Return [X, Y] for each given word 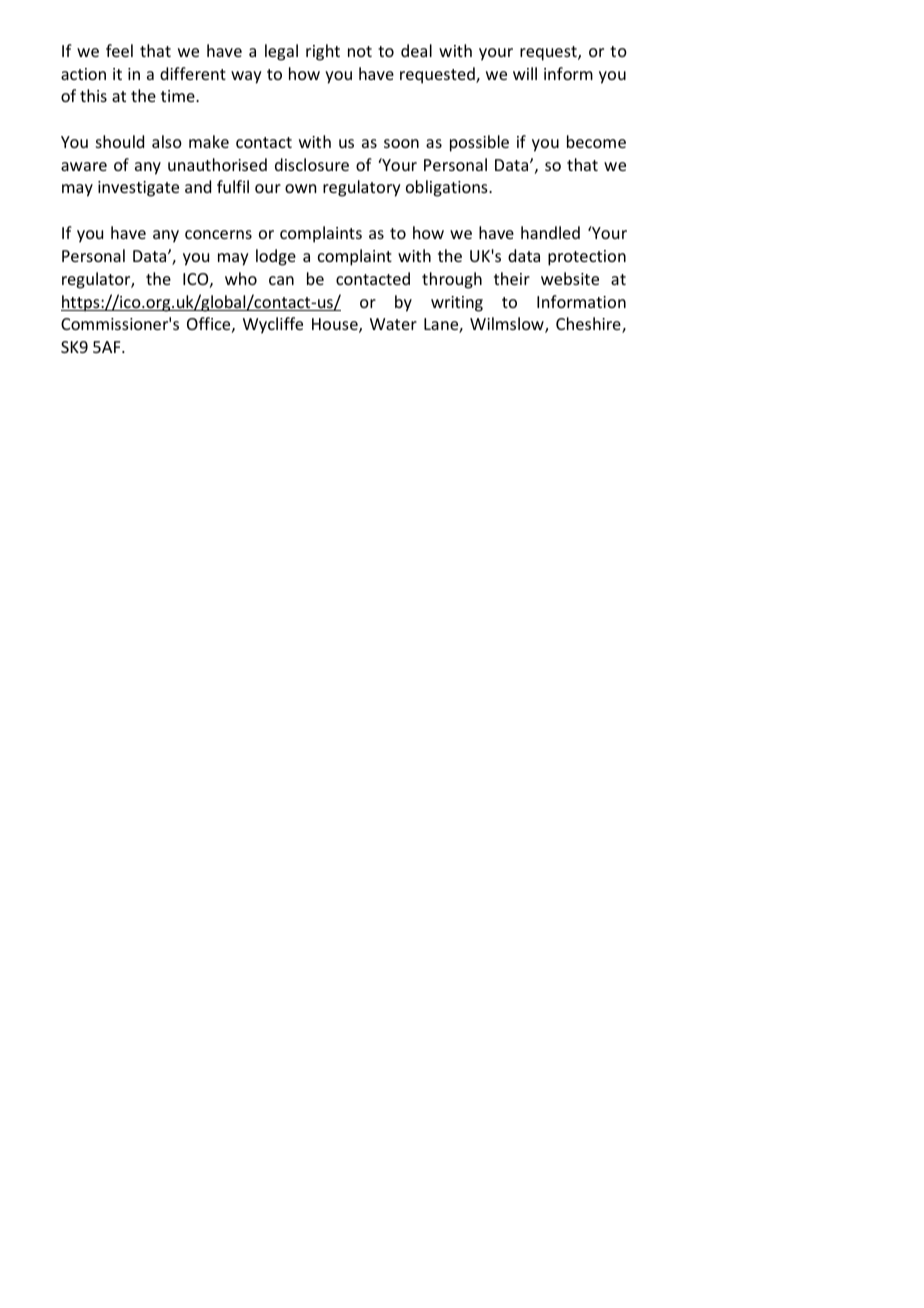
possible [479, 143]
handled [550, 232]
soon [401, 143]
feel [119, 50]
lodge [276, 257]
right [323, 52]
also [167, 141]
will [525, 73]
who [241, 278]
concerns [218, 234]
